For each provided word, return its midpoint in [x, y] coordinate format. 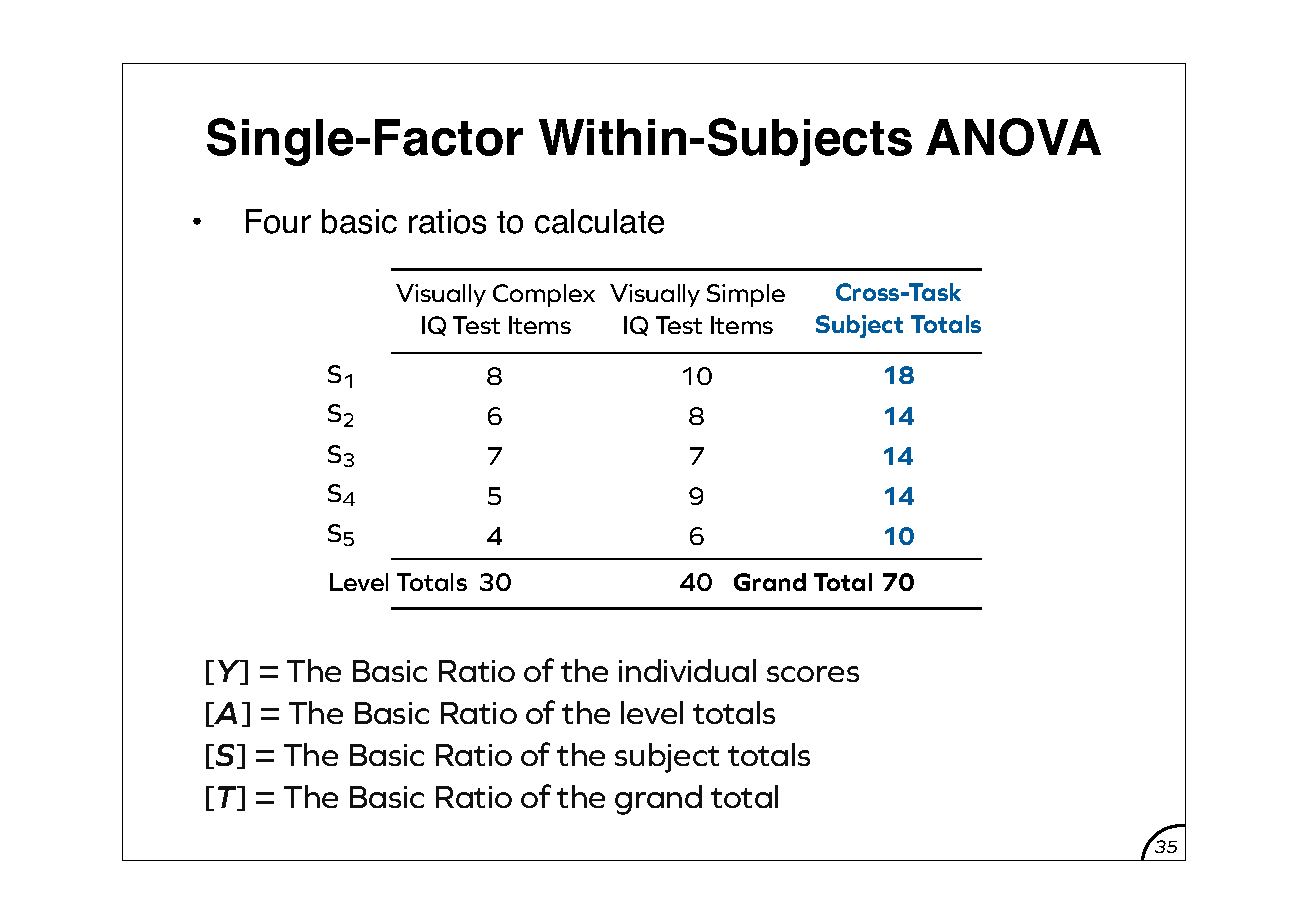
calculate [599, 221]
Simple [746, 295]
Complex [544, 295]
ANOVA [1013, 137]
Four [278, 221]
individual [687, 670]
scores [813, 674]
